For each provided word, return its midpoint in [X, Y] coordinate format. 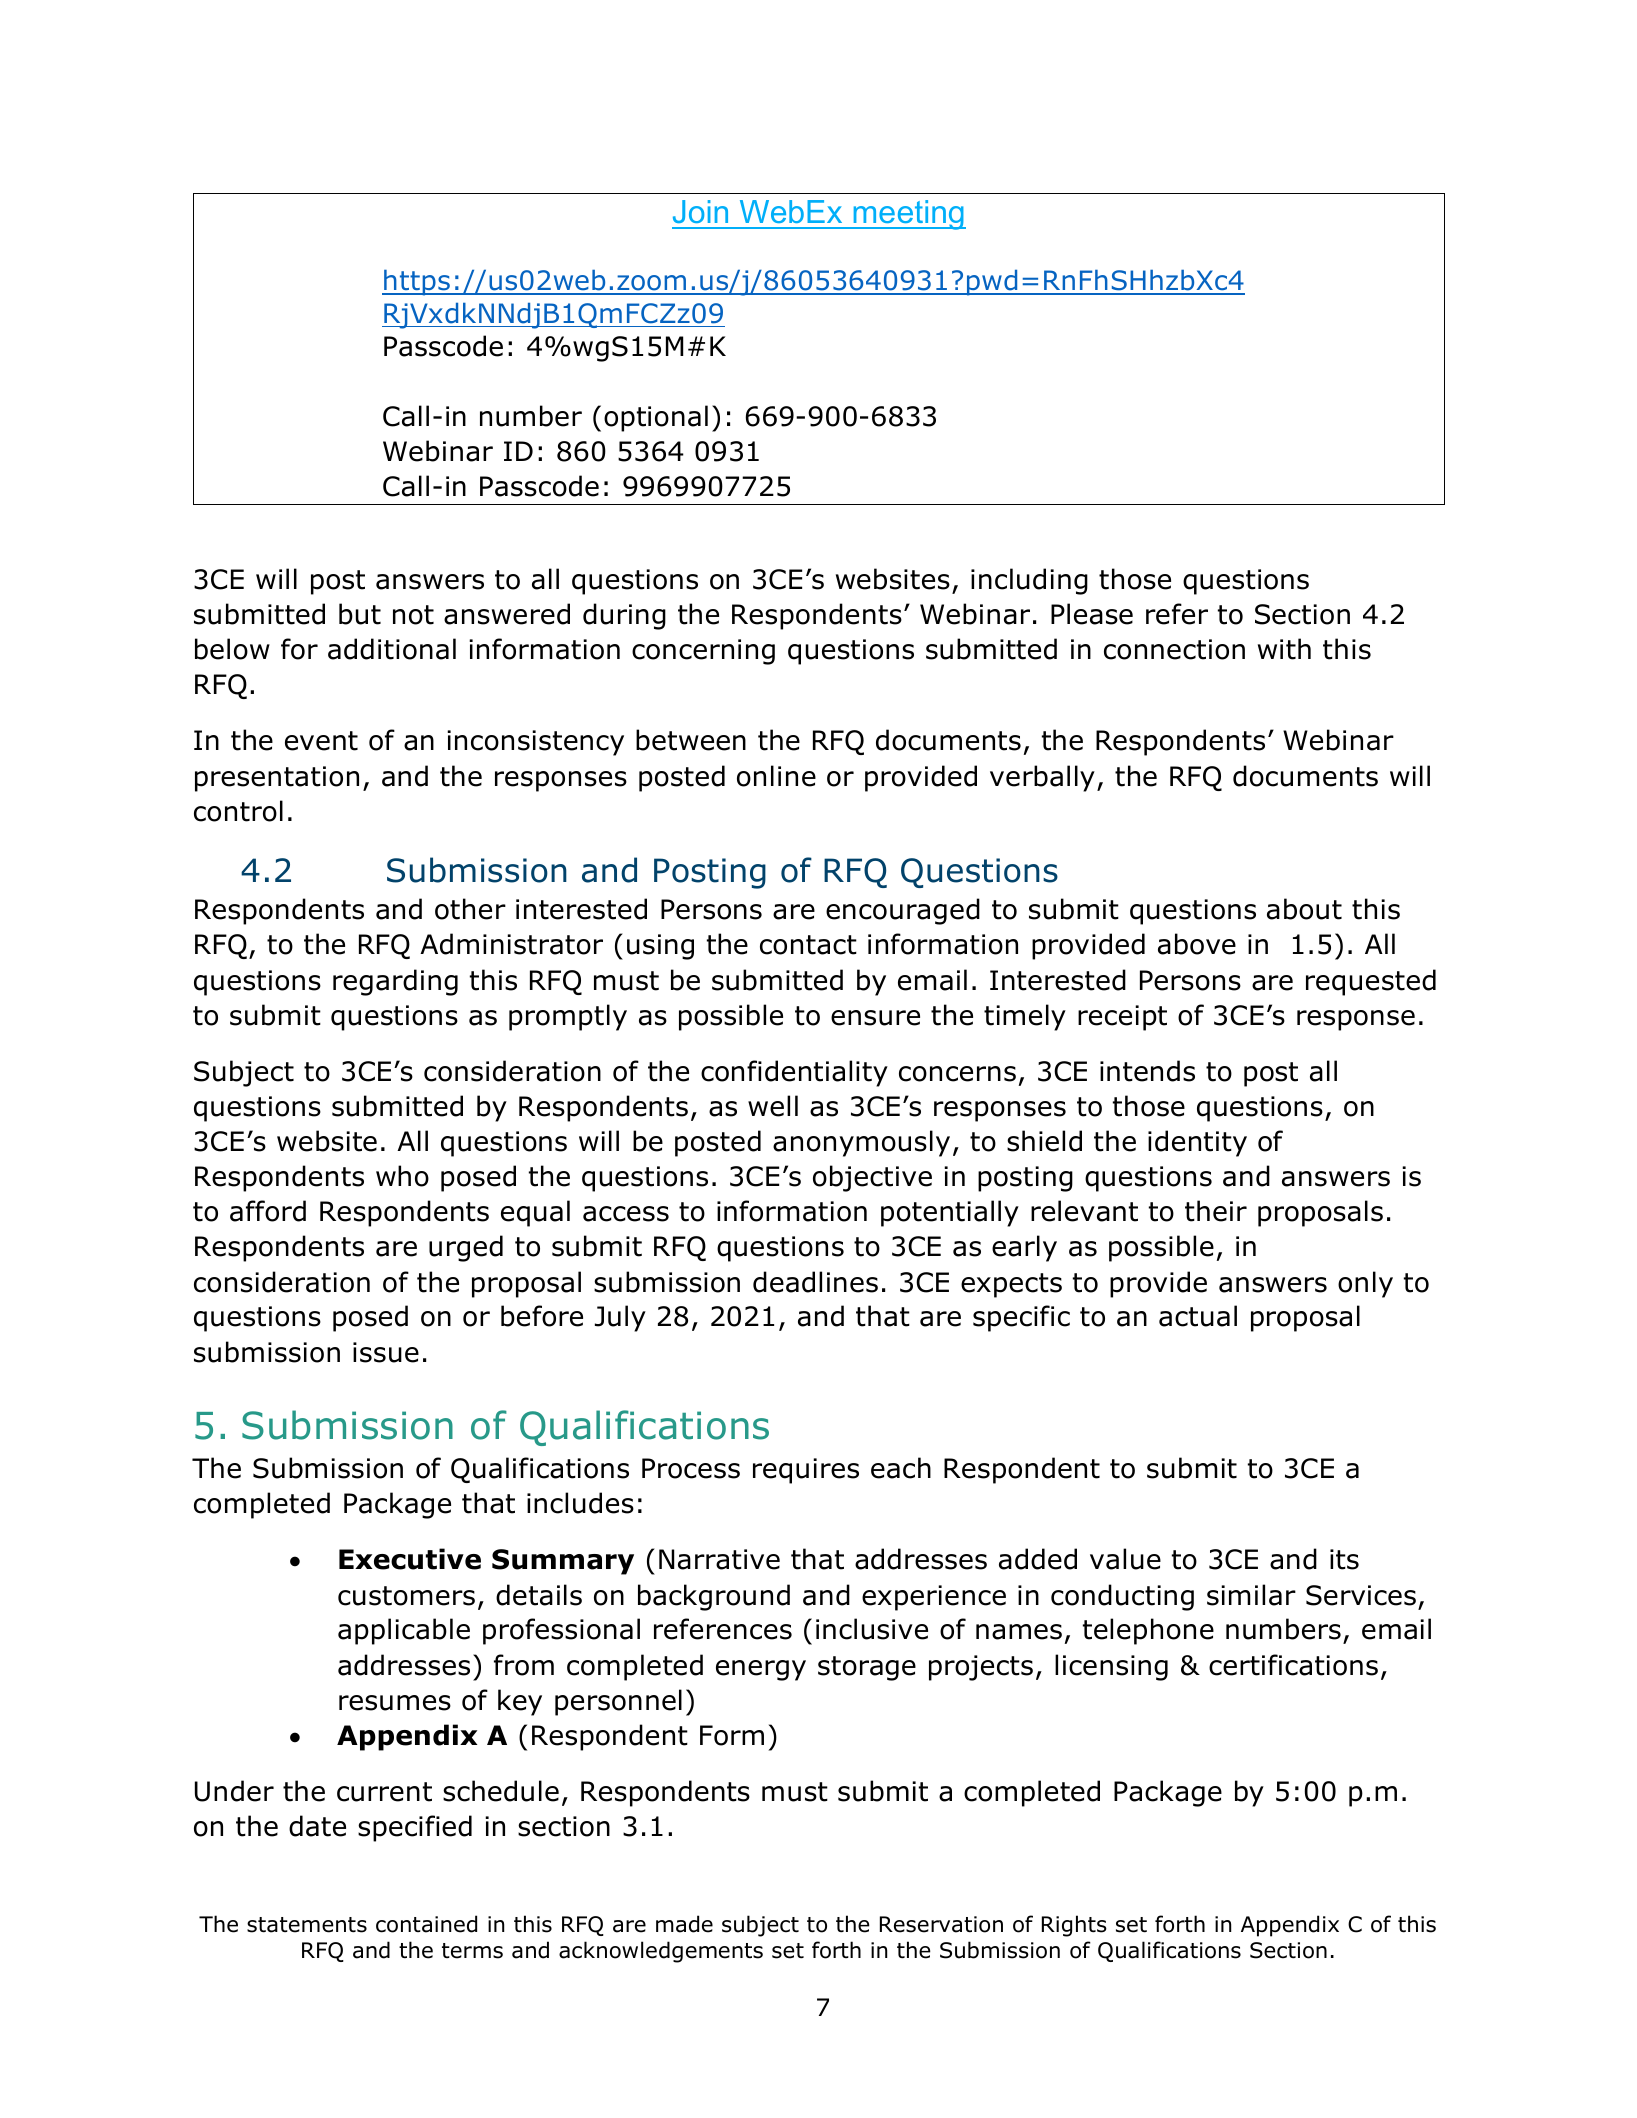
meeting [908, 215]
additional [392, 649]
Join [700, 211]
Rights [1074, 1926]
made [684, 1924]
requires [806, 1471]
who [402, 1176]
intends [1147, 1071]
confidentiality [794, 1073]
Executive [410, 1559]
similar [1251, 1595]
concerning [703, 652]
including [1029, 581]
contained [426, 1924]
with [1284, 649]
